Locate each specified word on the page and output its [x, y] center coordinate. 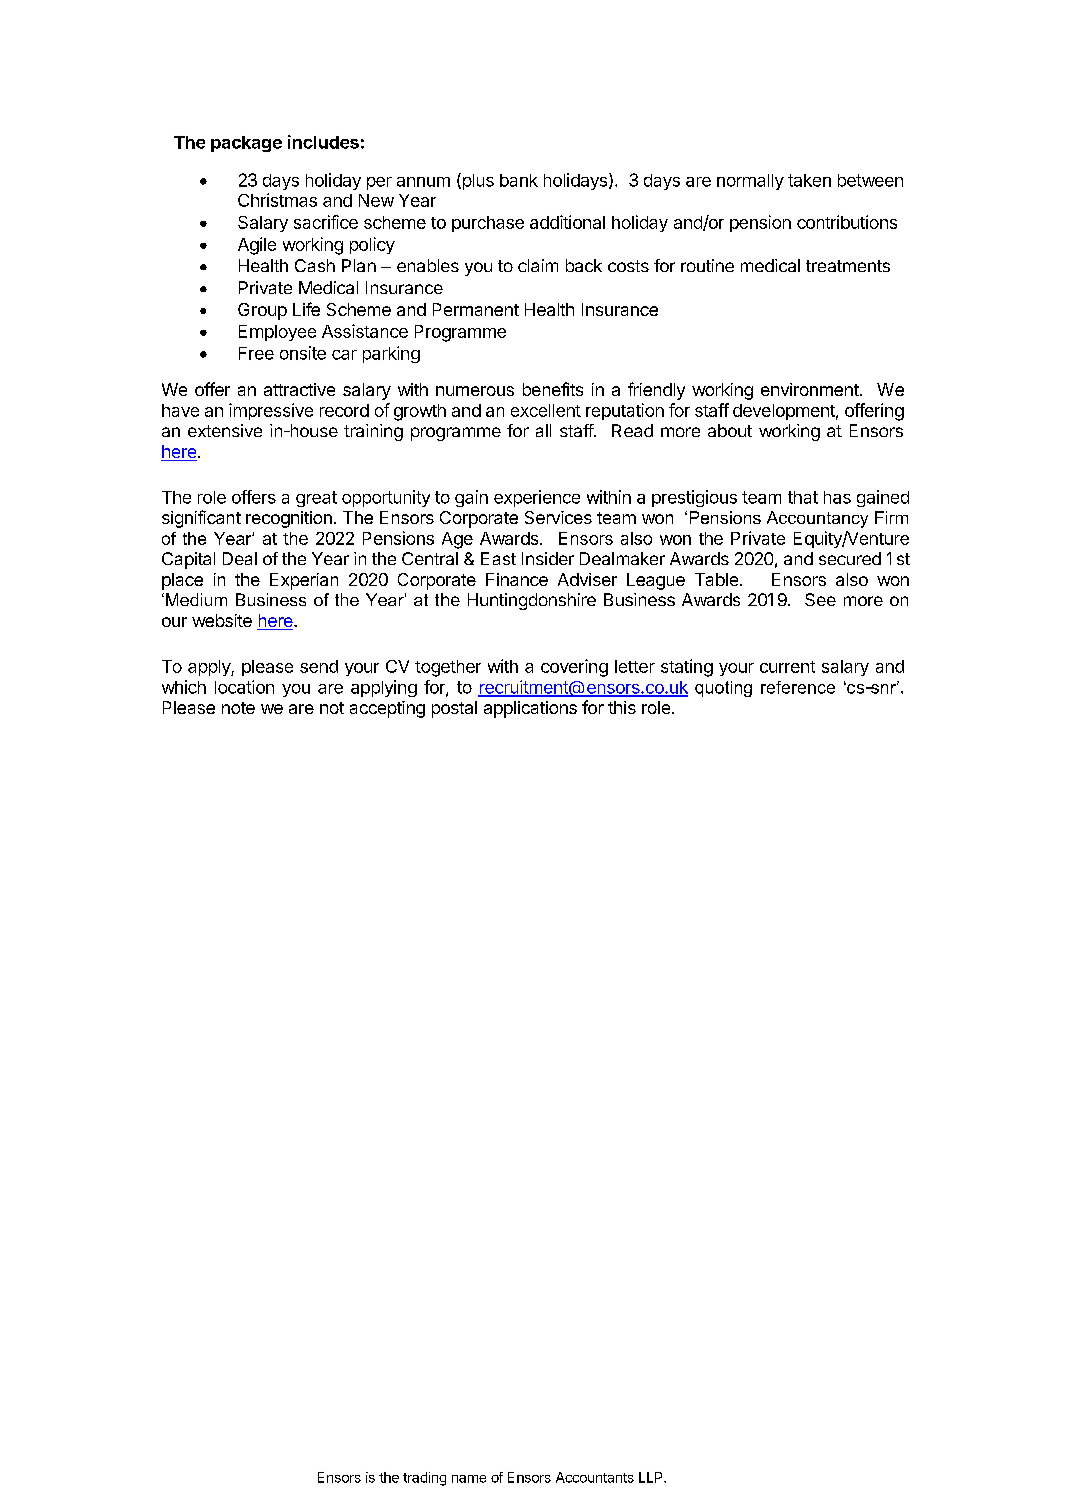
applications [530, 709]
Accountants [595, 1477]
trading [424, 1479]
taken [809, 180]
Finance [517, 579]
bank [519, 180]
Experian [304, 581]
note [238, 708]
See [820, 599]
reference [798, 687]
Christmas [277, 200]
